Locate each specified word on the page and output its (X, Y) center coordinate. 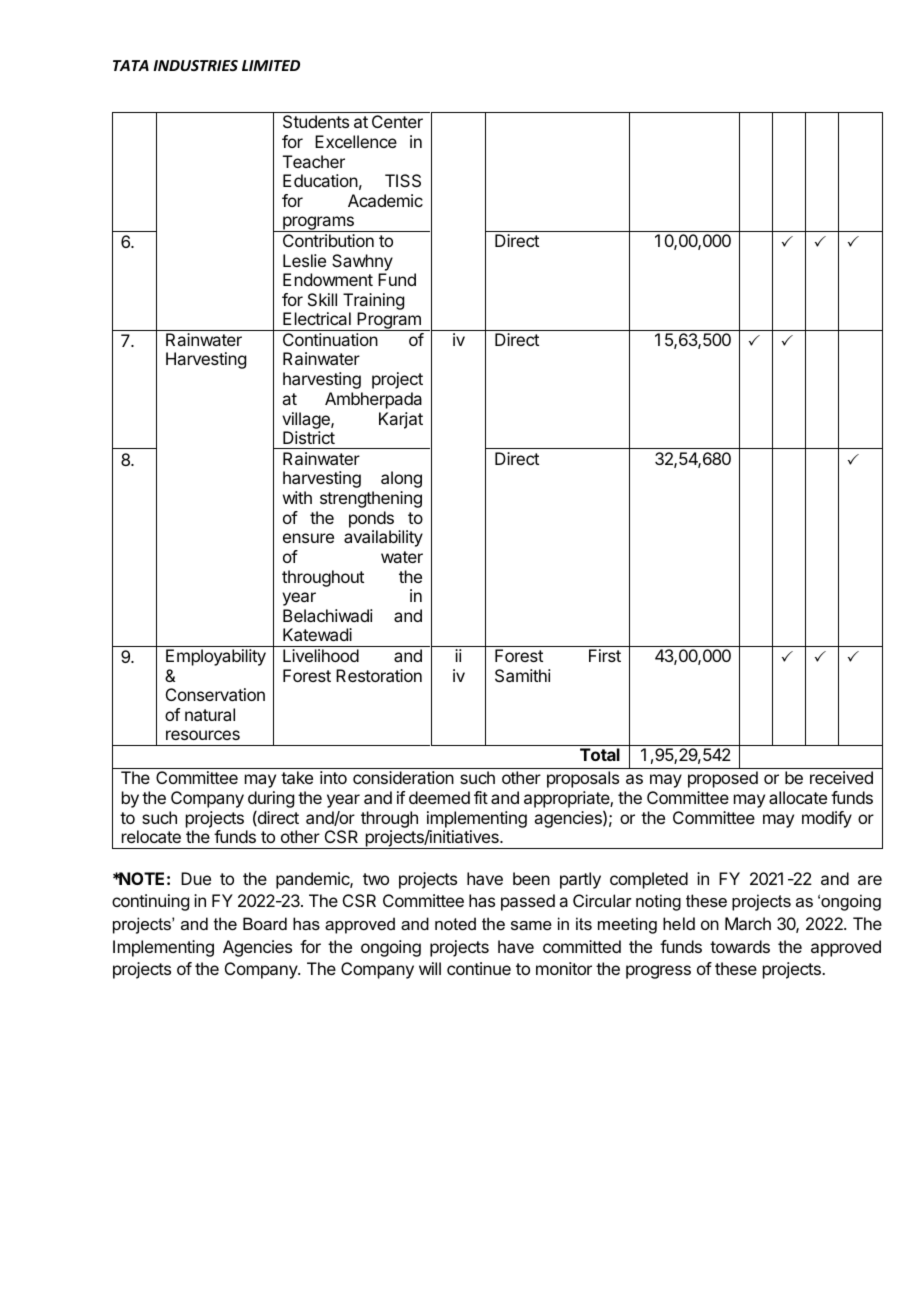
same (531, 925)
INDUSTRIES (195, 65)
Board (265, 923)
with (297, 497)
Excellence (356, 141)
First (605, 655)
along (401, 479)
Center (397, 121)
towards (740, 946)
